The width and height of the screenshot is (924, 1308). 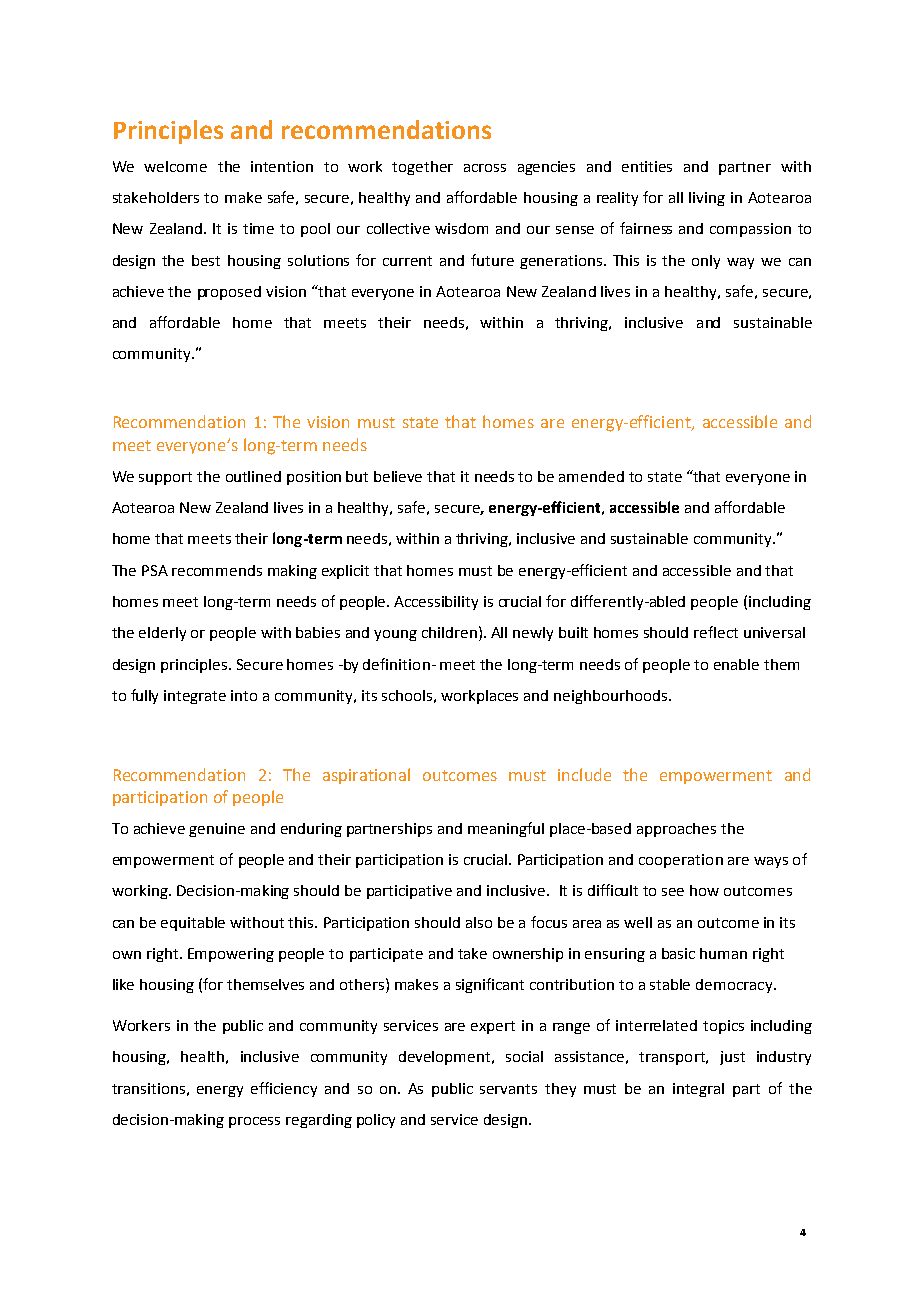 What do you see at coordinates (175, 166) in the screenshot?
I see `welcome` at bounding box center [175, 166].
